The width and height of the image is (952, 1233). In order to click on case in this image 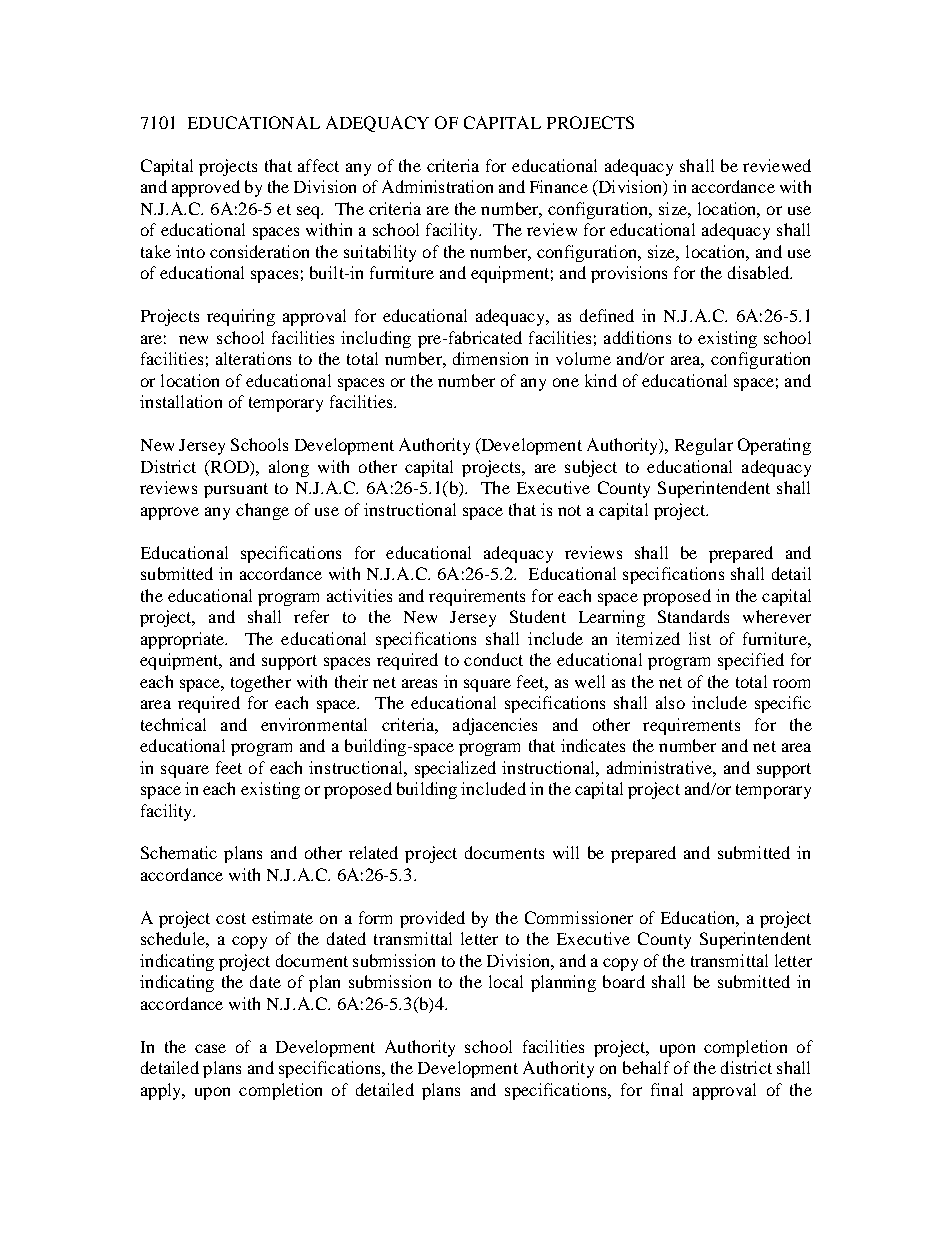, I will do `click(210, 1048)`.
